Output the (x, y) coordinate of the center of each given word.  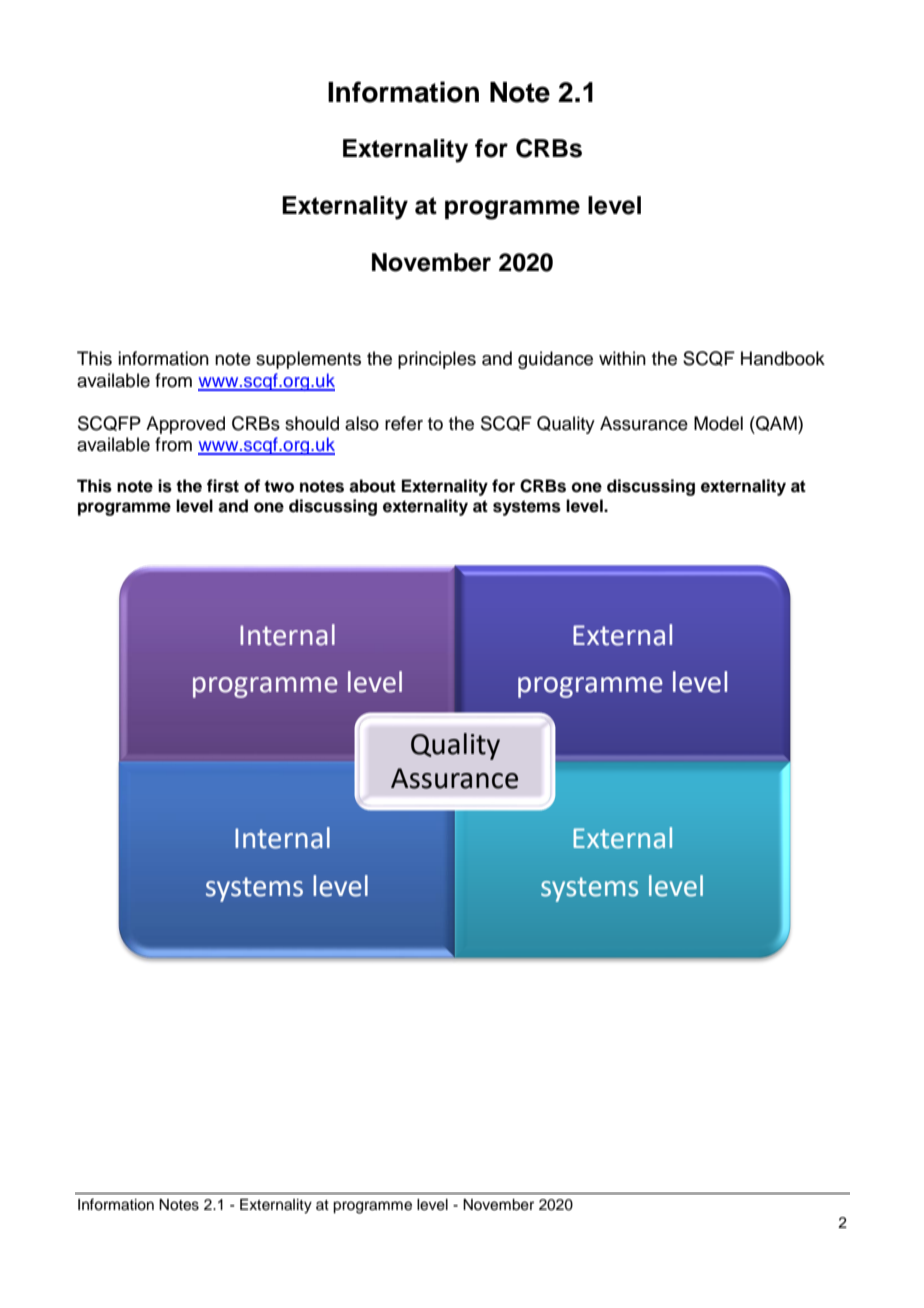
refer (404, 423)
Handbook (783, 358)
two (279, 486)
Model (718, 423)
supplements (308, 360)
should (312, 423)
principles (437, 360)
